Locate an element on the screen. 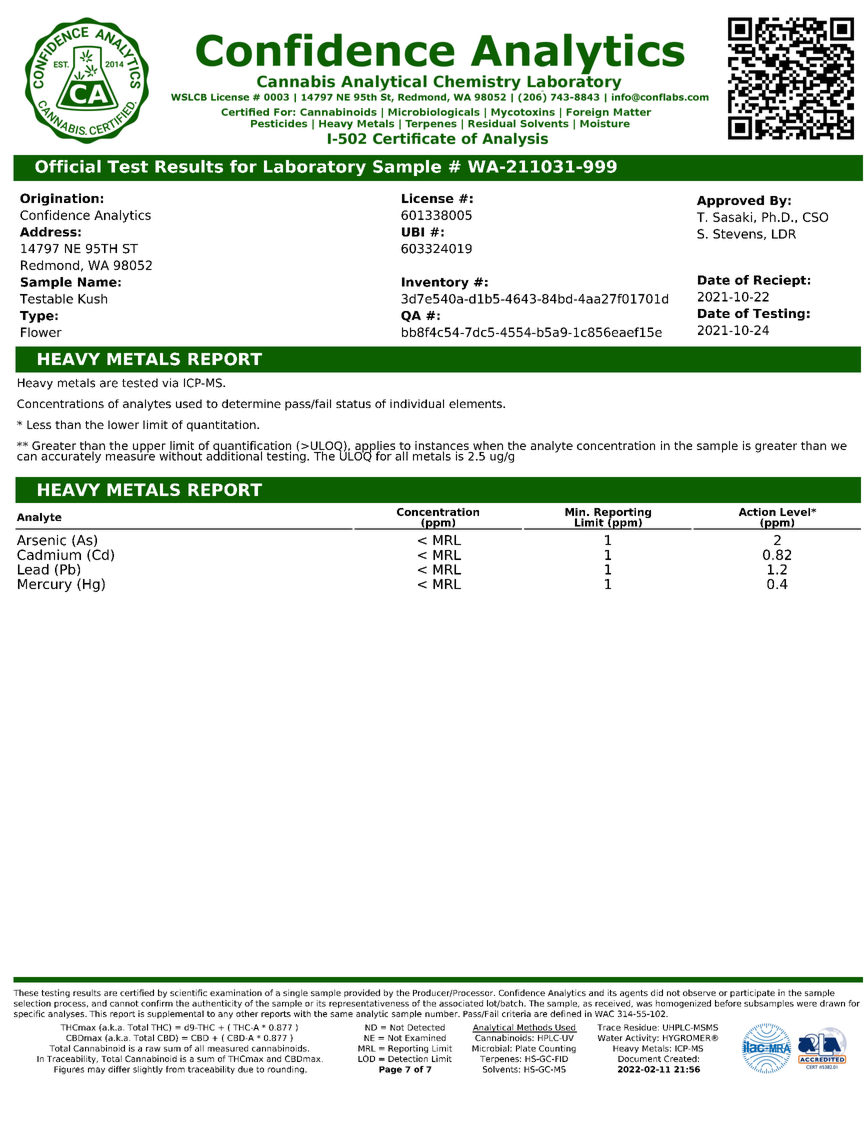 The image size is (868, 1138). provided is located at coordinates (362, 993).
